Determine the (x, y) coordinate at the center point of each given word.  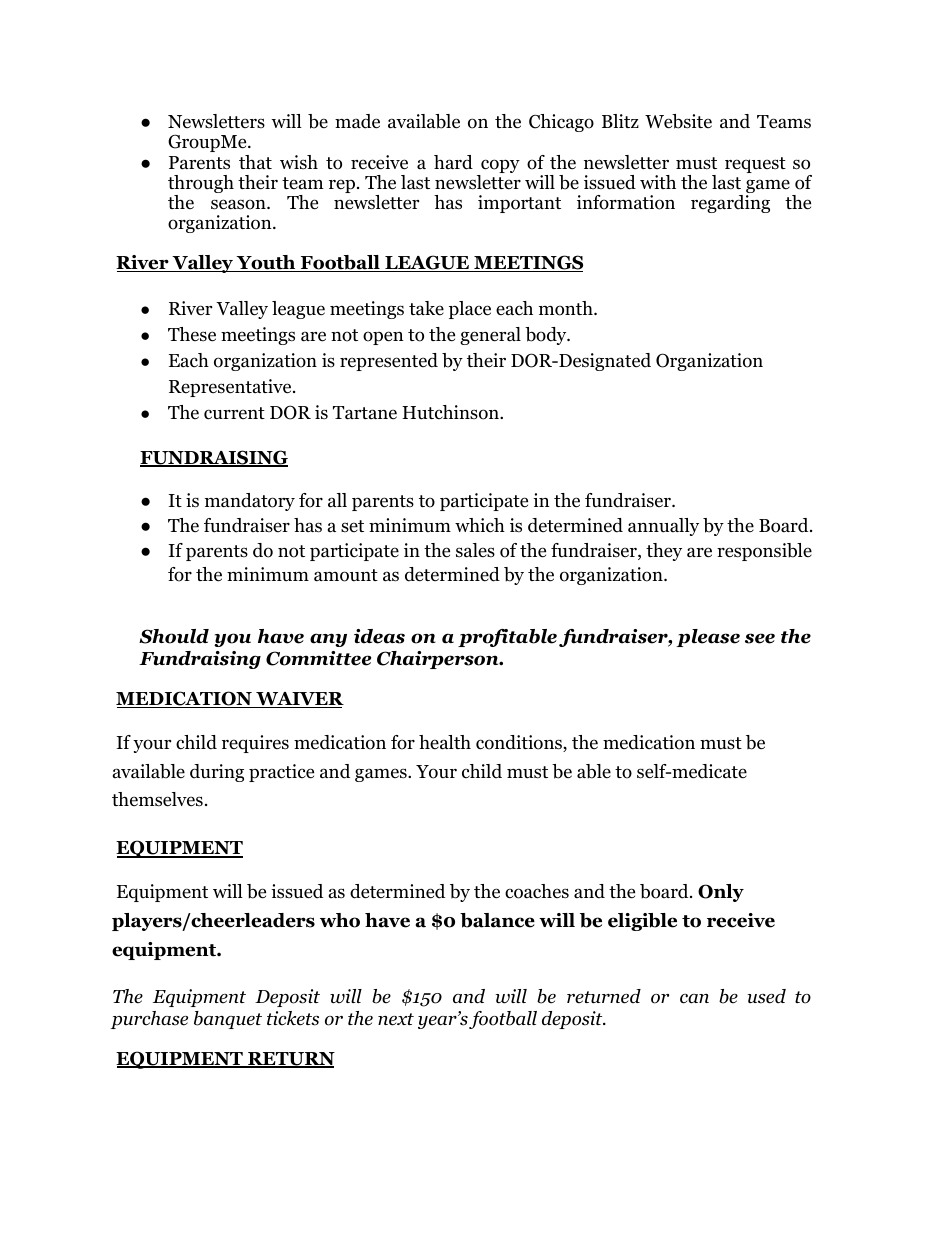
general (490, 336)
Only (721, 893)
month (567, 308)
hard (453, 162)
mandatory (250, 502)
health (445, 742)
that (255, 162)
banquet (228, 1020)
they (664, 552)
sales (475, 550)
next (396, 1019)
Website (678, 121)
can (694, 999)
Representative (231, 388)
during (217, 773)
